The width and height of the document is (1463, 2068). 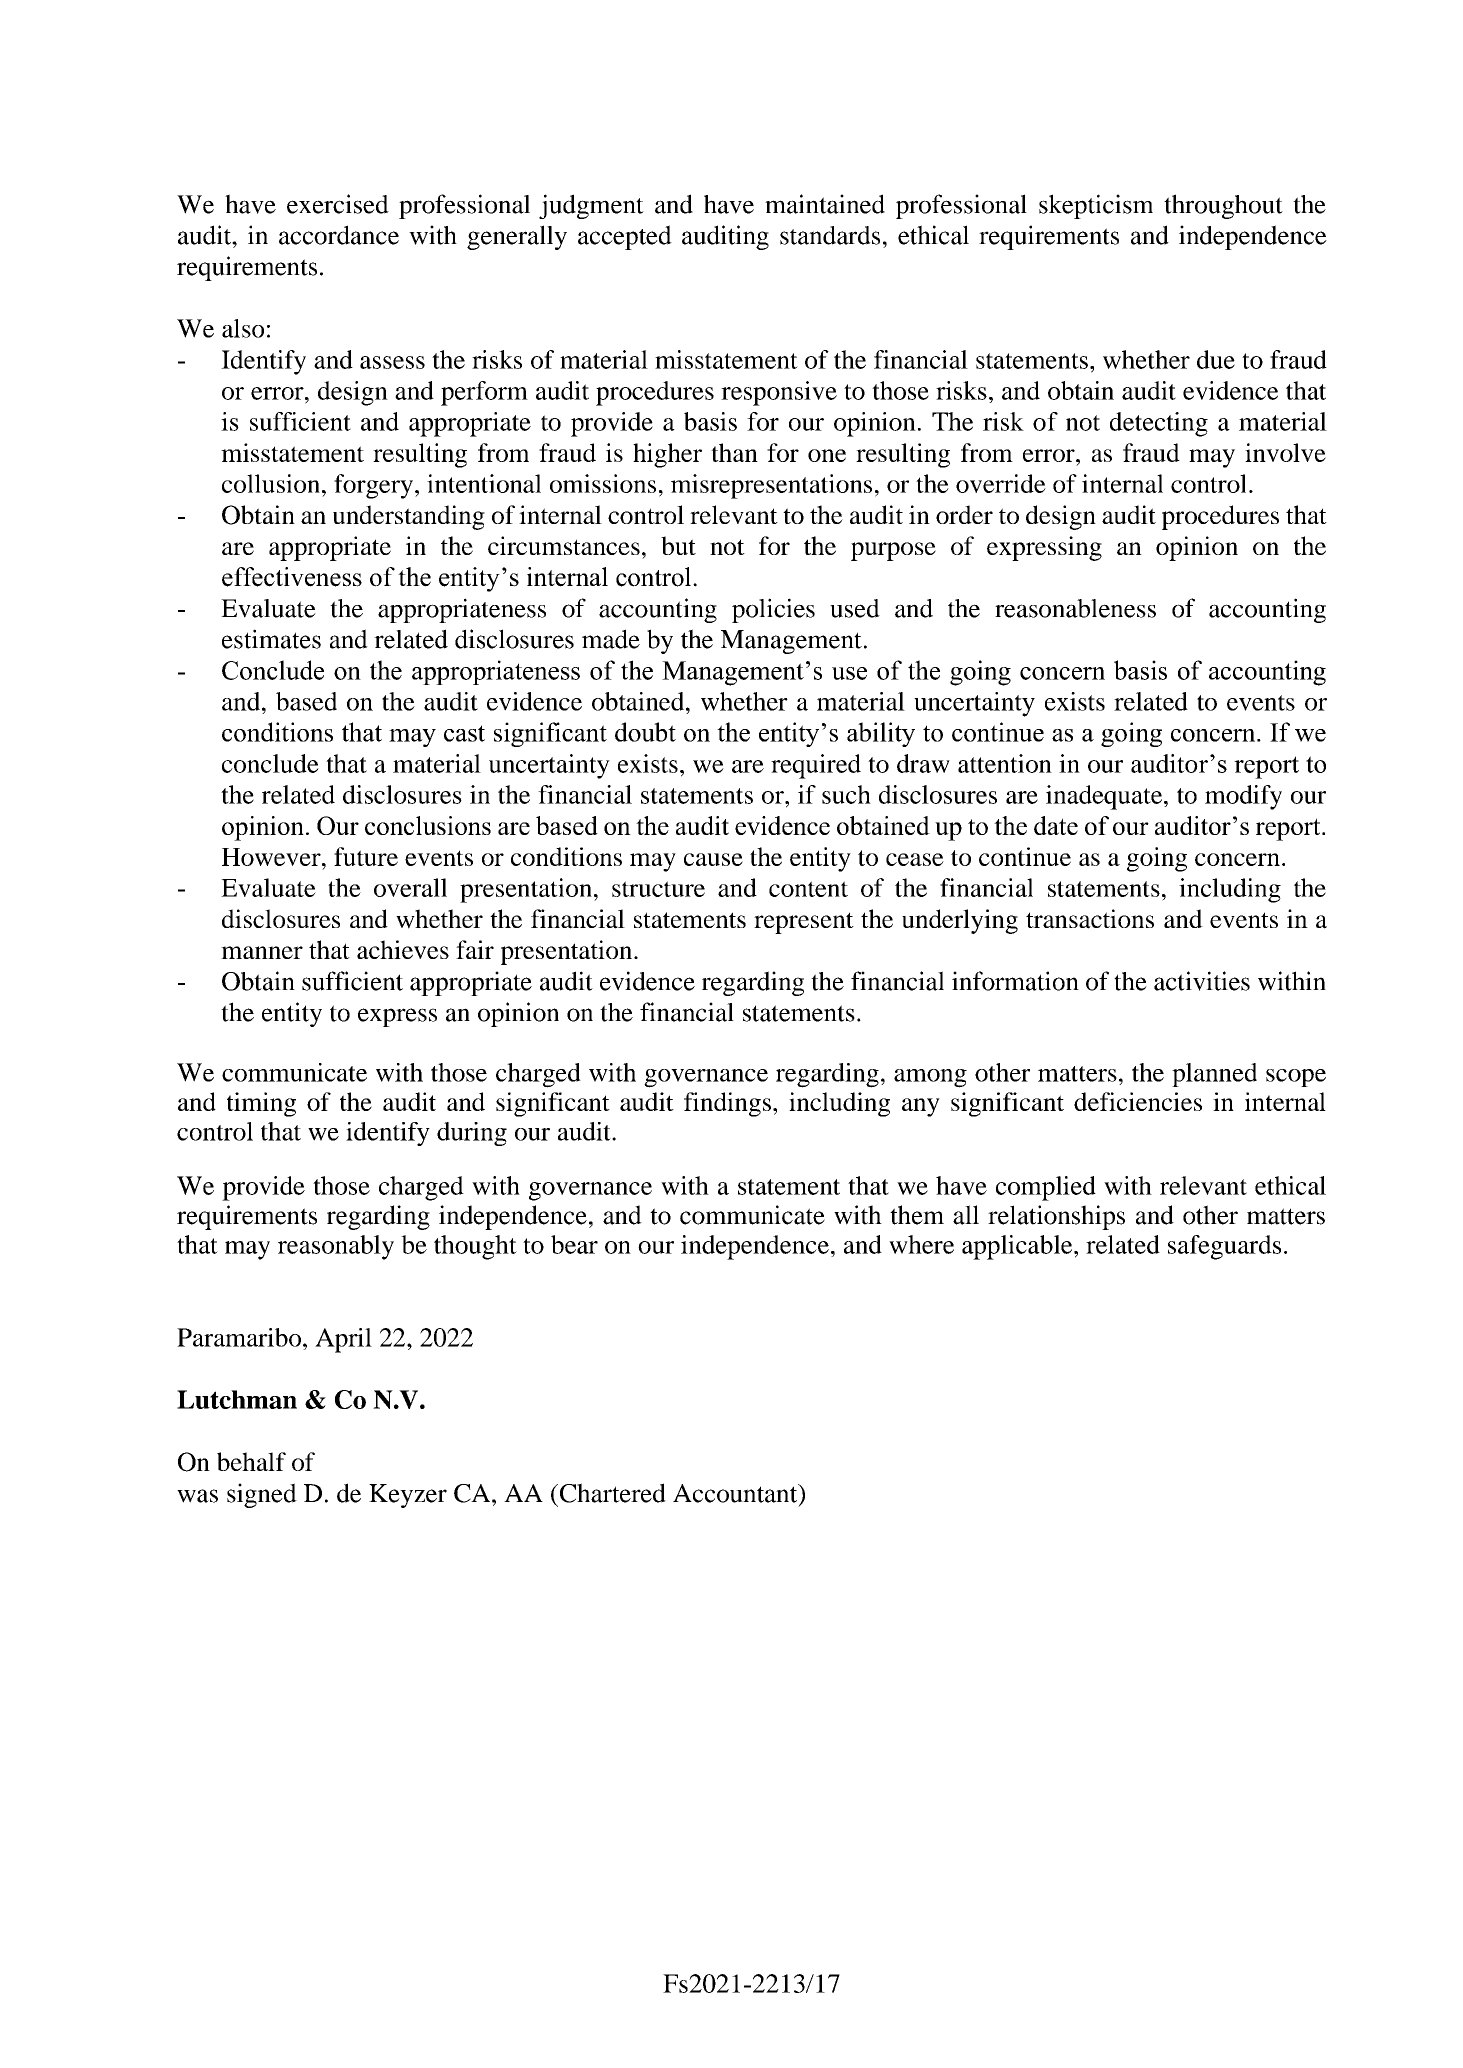 I want to click on planned, so click(x=1214, y=1075).
